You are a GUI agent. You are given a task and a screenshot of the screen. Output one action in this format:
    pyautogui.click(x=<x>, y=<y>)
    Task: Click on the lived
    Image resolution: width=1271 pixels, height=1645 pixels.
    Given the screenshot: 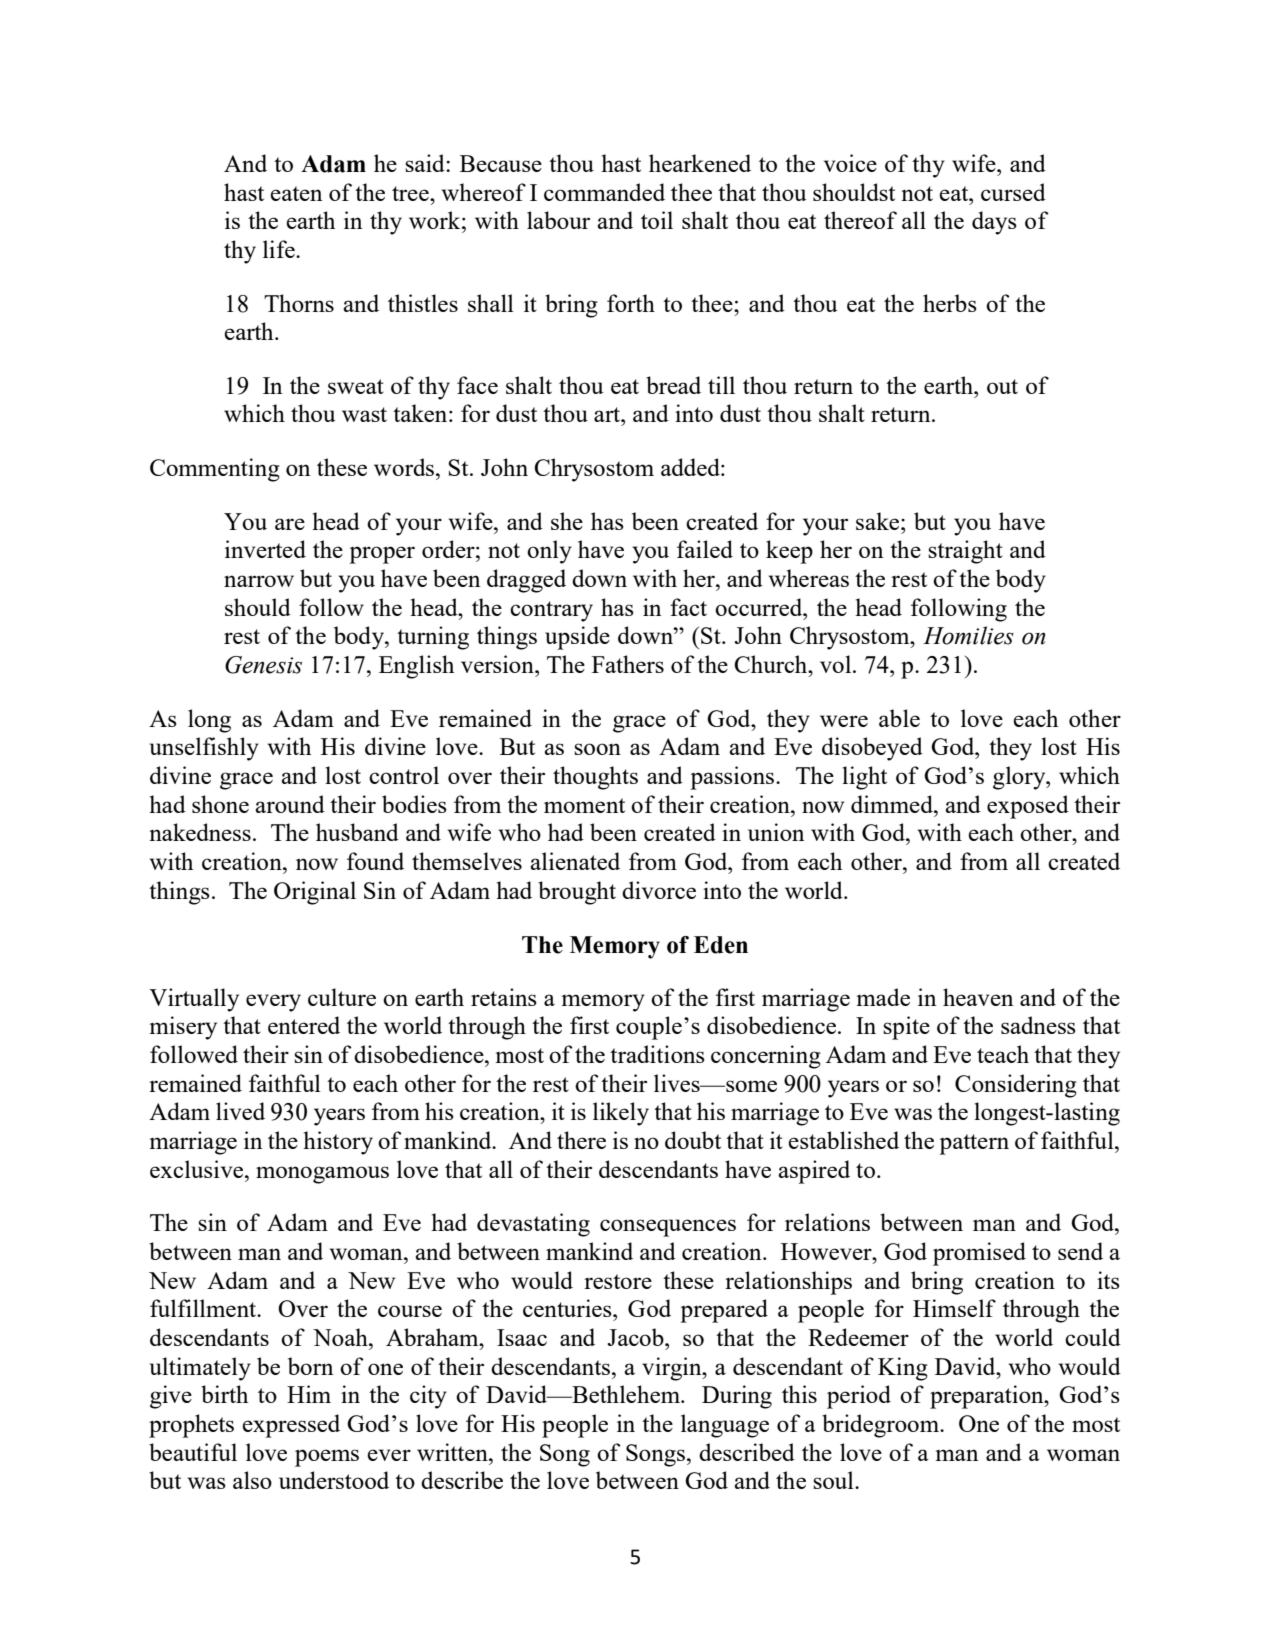 What is the action you would take?
    pyautogui.click(x=240, y=1111)
